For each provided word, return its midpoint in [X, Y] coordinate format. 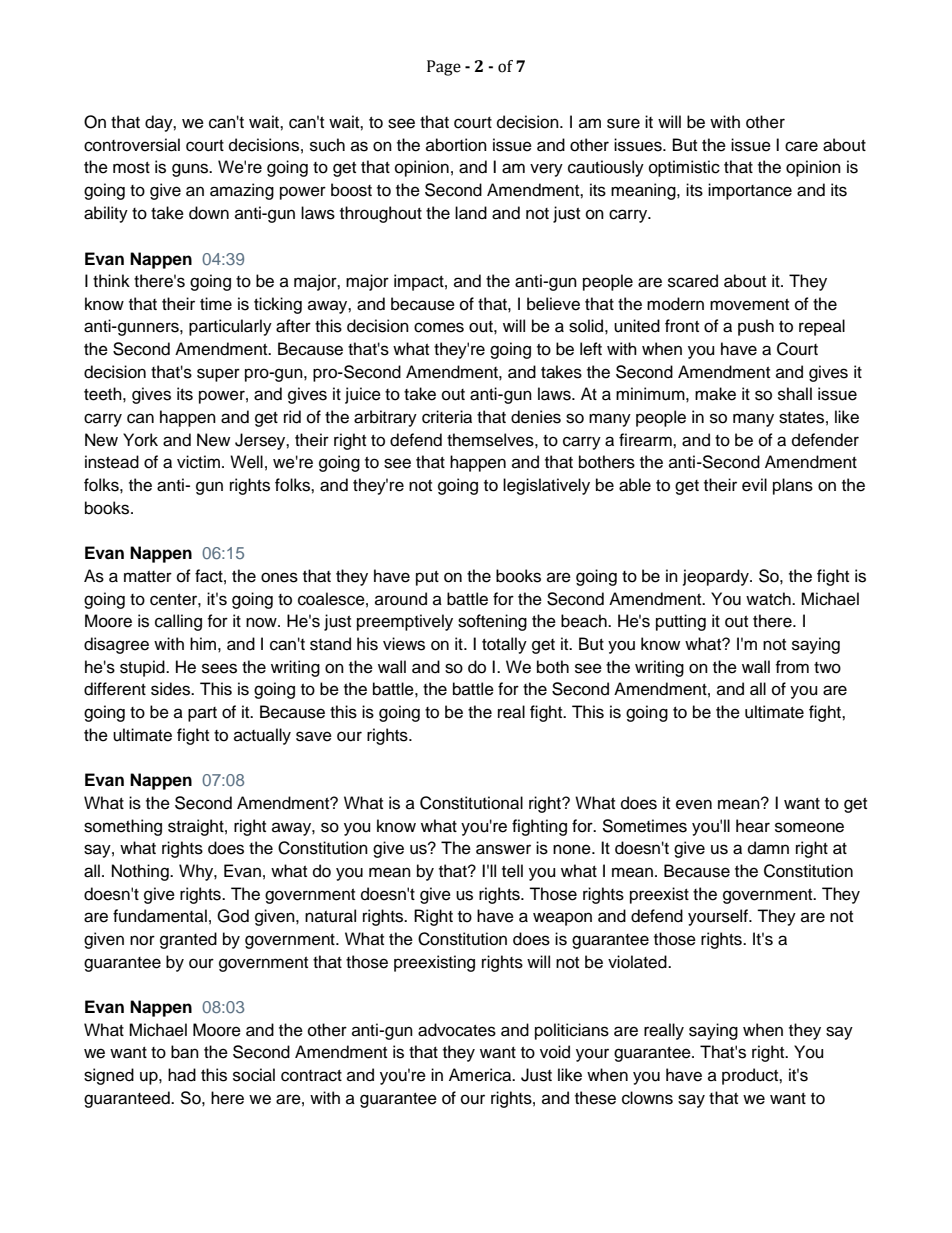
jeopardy [717, 577]
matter [148, 577]
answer [503, 849]
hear [753, 826]
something [123, 827]
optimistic [684, 168]
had [182, 1075]
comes [439, 327]
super [218, 375]
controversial [132, 145]
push [756, 327]
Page [444, 68]
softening [492, 622]
